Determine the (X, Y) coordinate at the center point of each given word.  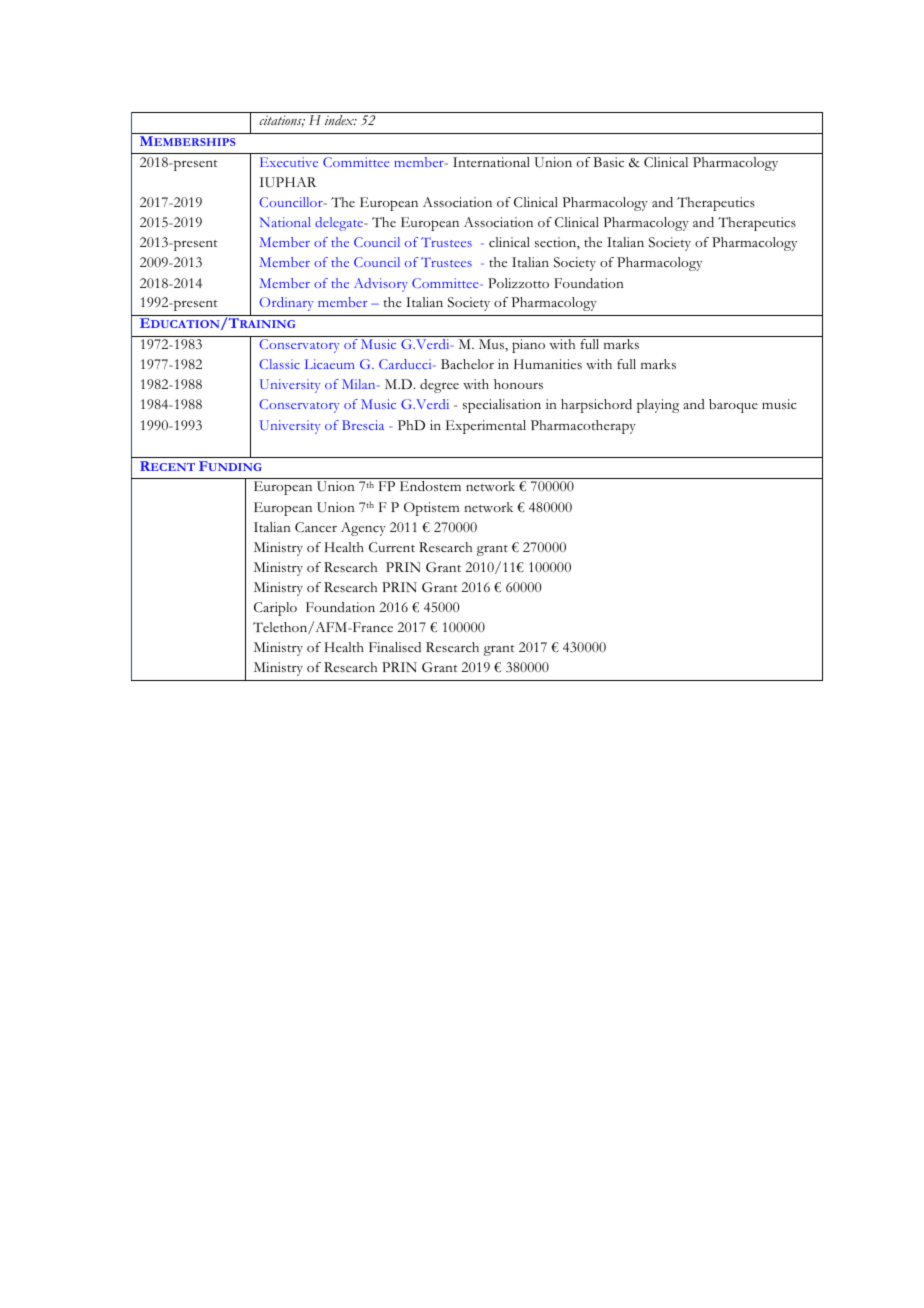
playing (658, 406)
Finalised (395, 647)
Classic (279, 364)
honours (518, 384)
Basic (608, 162)
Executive (289, 162)
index (340, 120)
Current (392, 547)
